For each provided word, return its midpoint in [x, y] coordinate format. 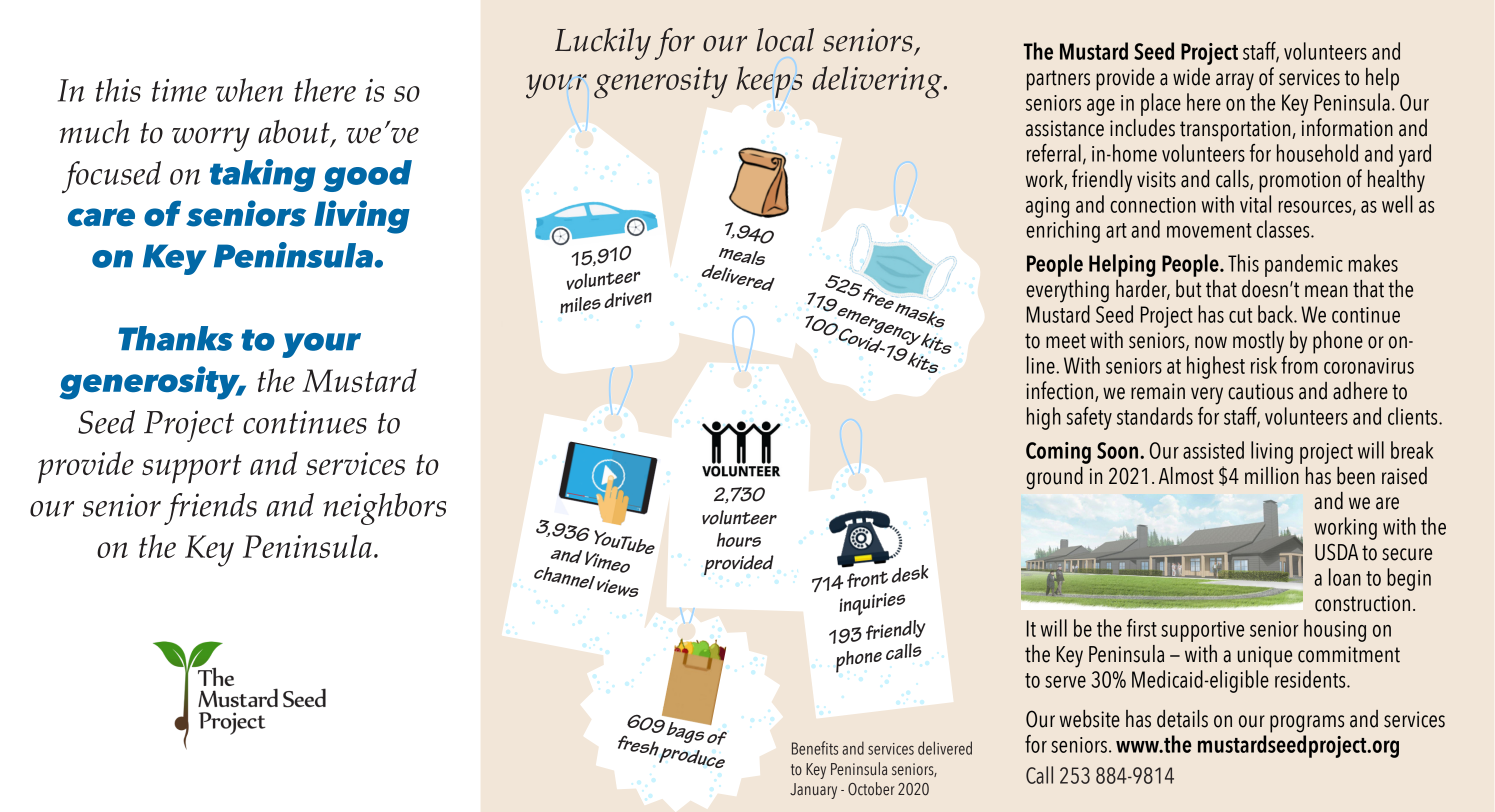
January [813, 791]
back [1276, 314]
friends [210, 509]
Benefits [815, 748]
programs [1307, 724]
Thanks [175, 338]
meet [1066, 341]
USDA [1336, 552]
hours [739, 540]
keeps [769, 82]
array [1235, 82]
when [249, 90]
